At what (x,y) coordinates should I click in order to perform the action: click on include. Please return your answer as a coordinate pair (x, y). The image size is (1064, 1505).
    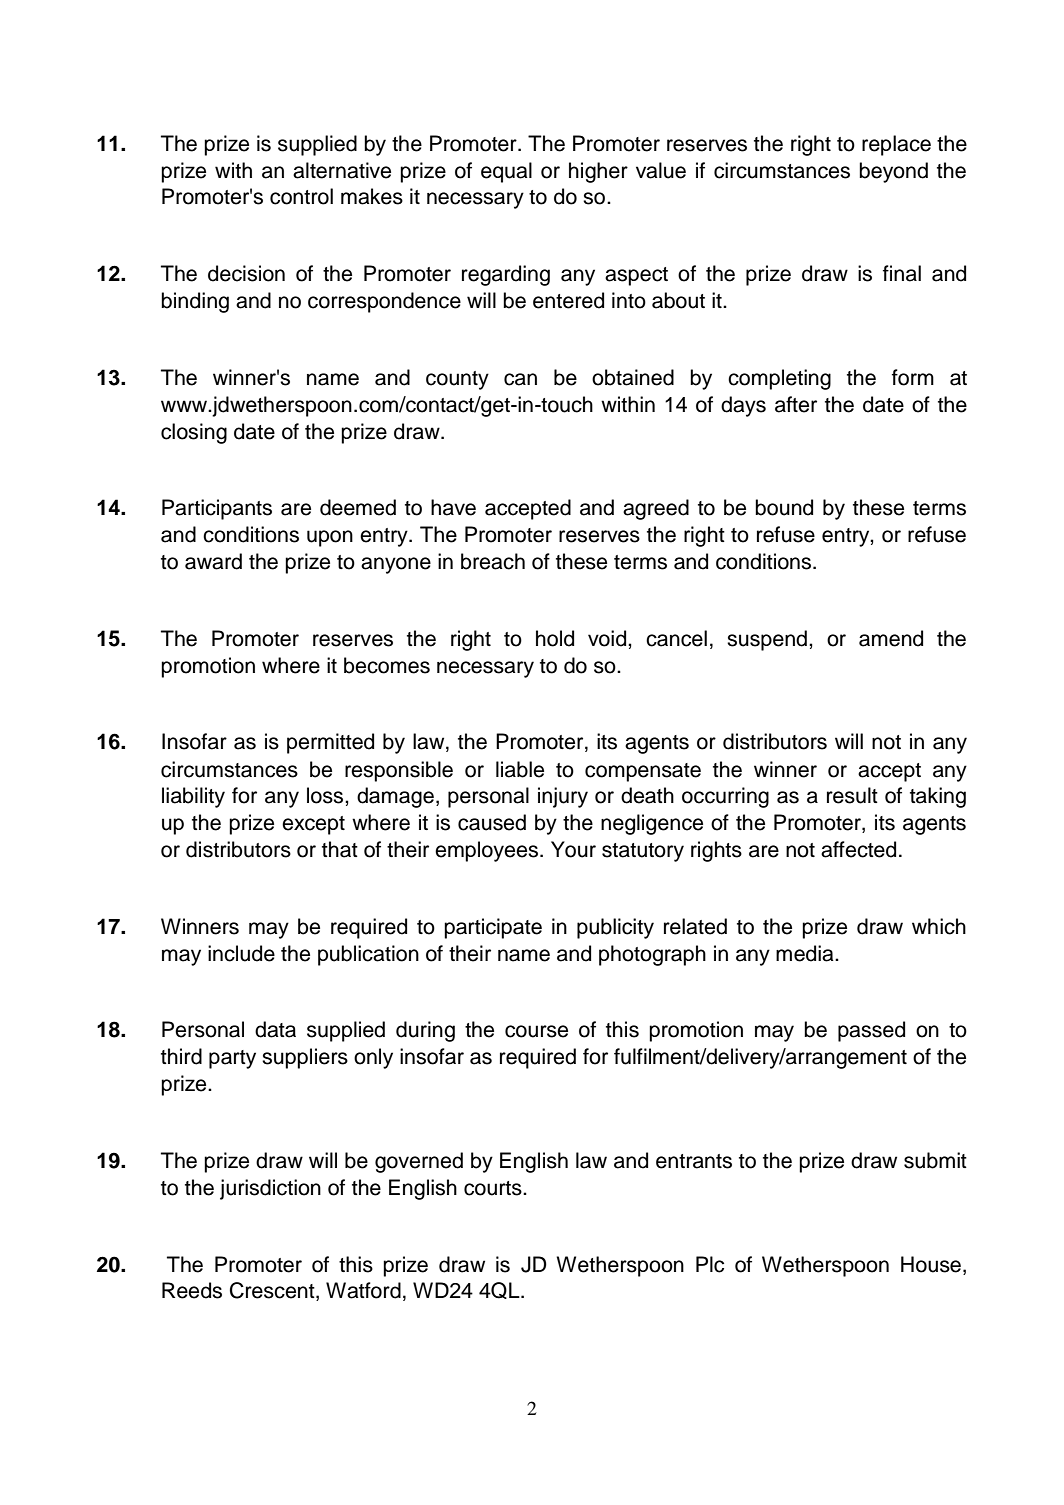
    Looking at the image, I should click on (241, 953).
